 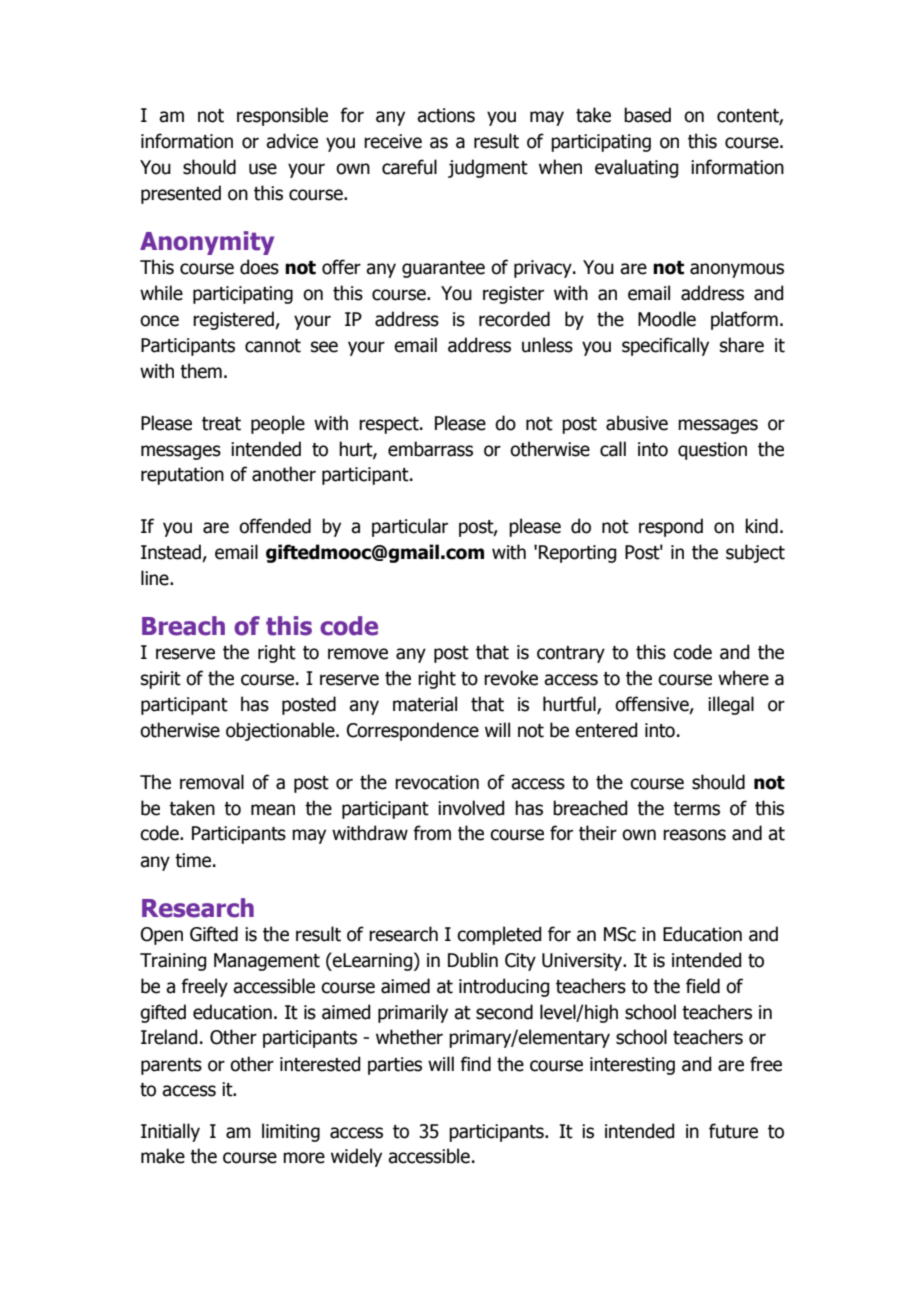 I want to click on embarrass, so click(x=430, y=449).
